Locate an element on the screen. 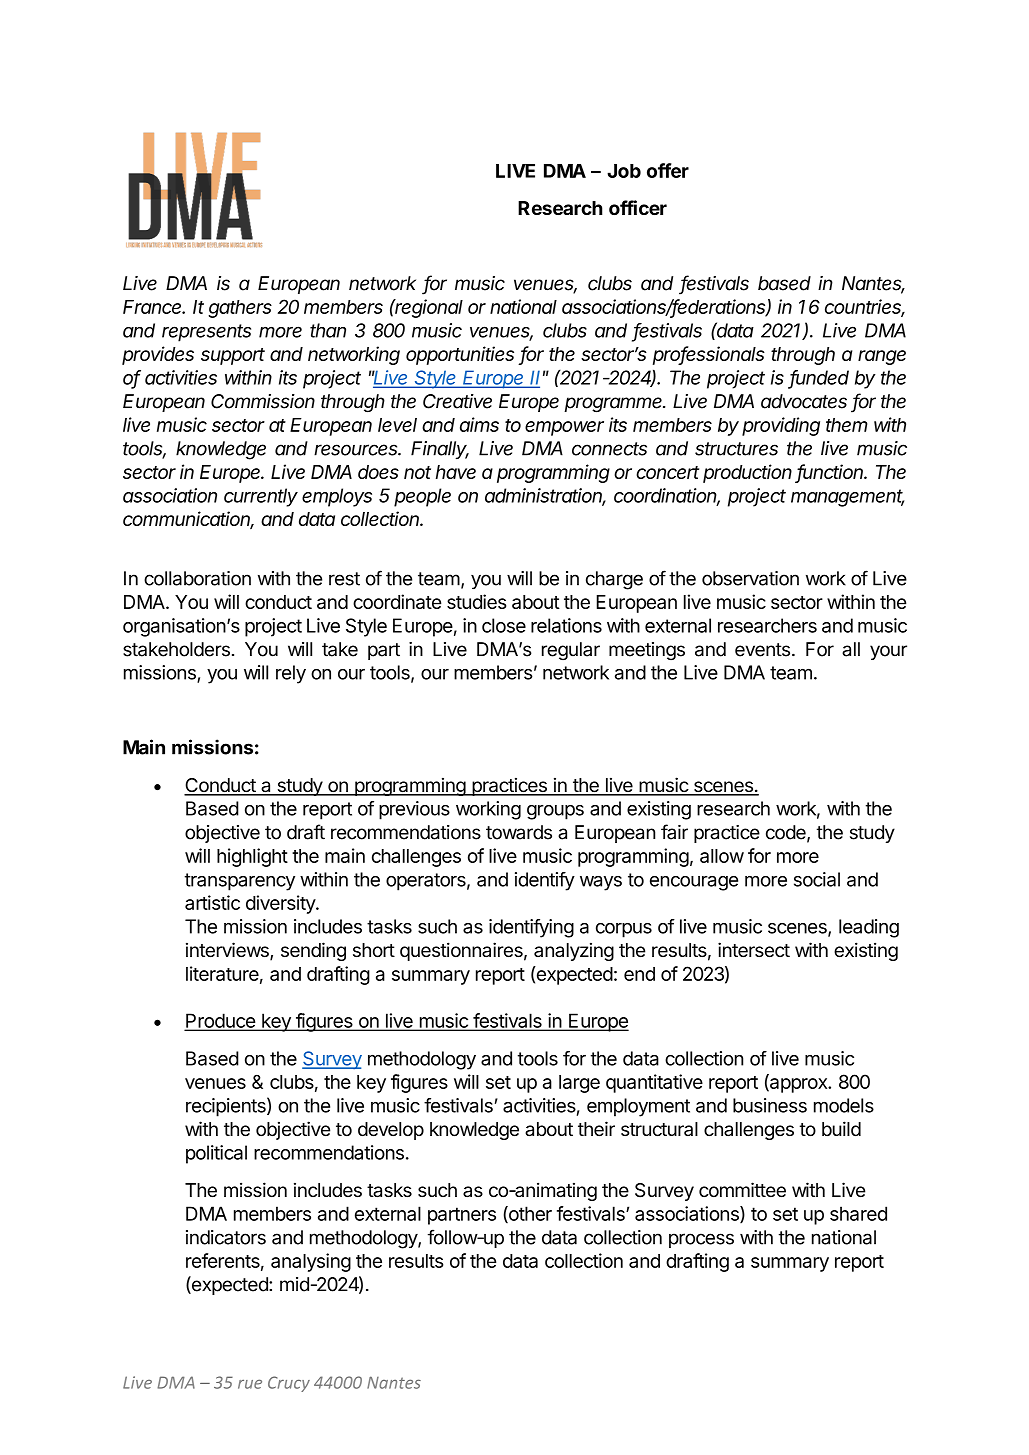 The width and height of the screenshot is (1029, 1455). highlight is located at coordinates (252, 857).
